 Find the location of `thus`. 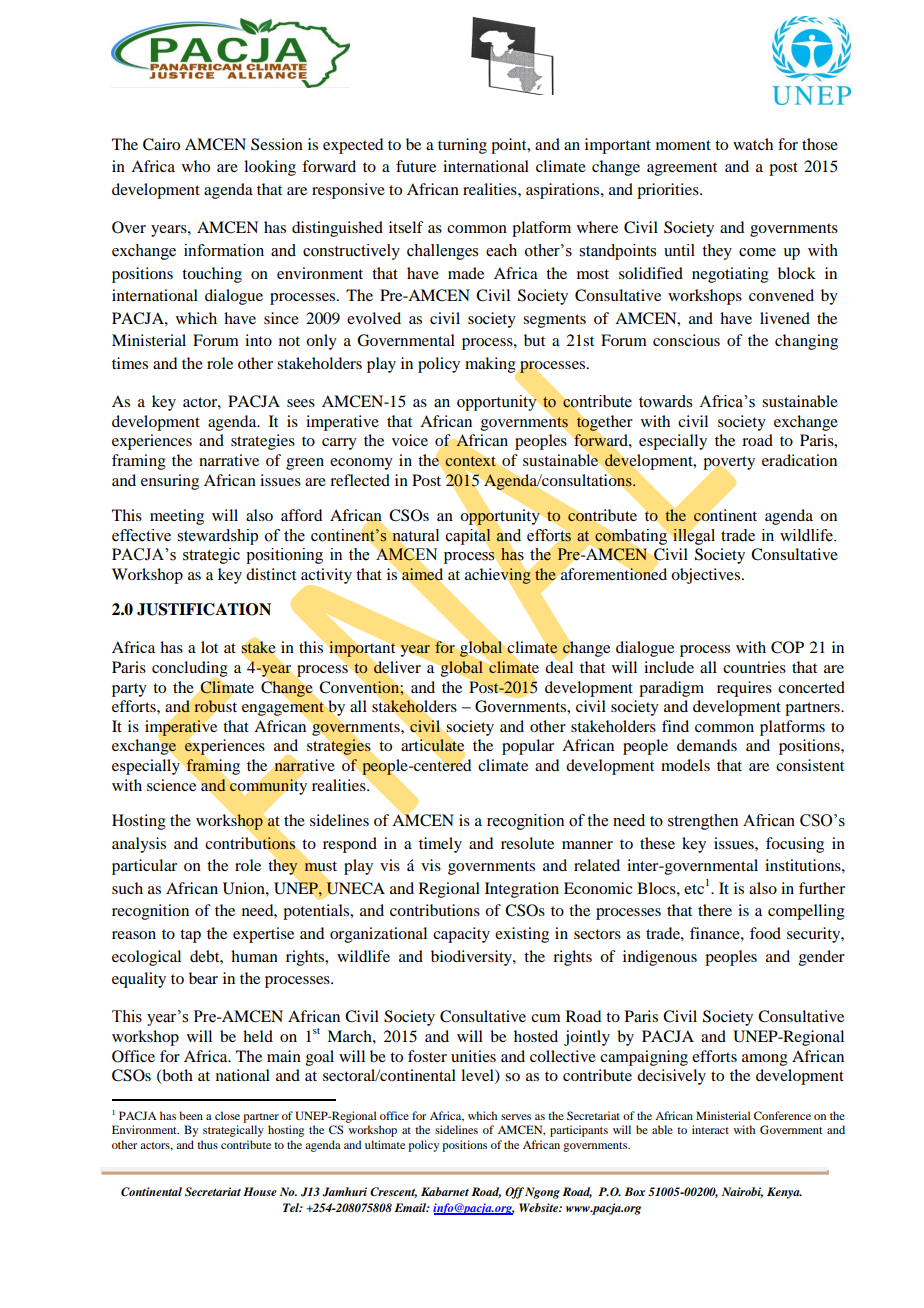

thus is located at coordinates (207, 1144).
